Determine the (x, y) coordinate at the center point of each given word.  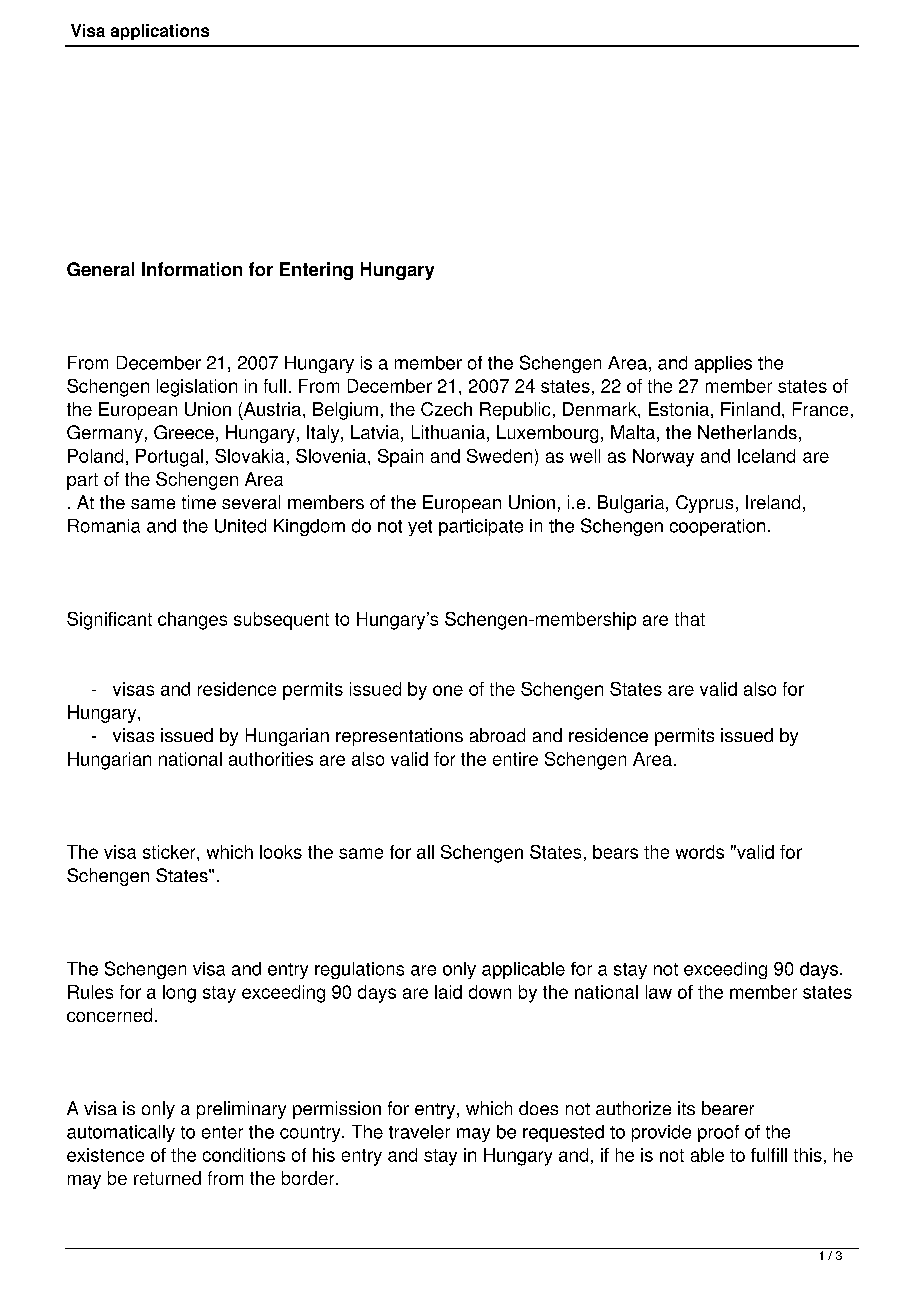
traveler (419, 1132)
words (700, 852)
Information (192, 269)
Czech (446, 409)
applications (160, 32)
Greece (184, 432)
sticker (170, 852)
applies (723, 364)
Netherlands (747, 432)
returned (167, 1178)
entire (515, 759)
